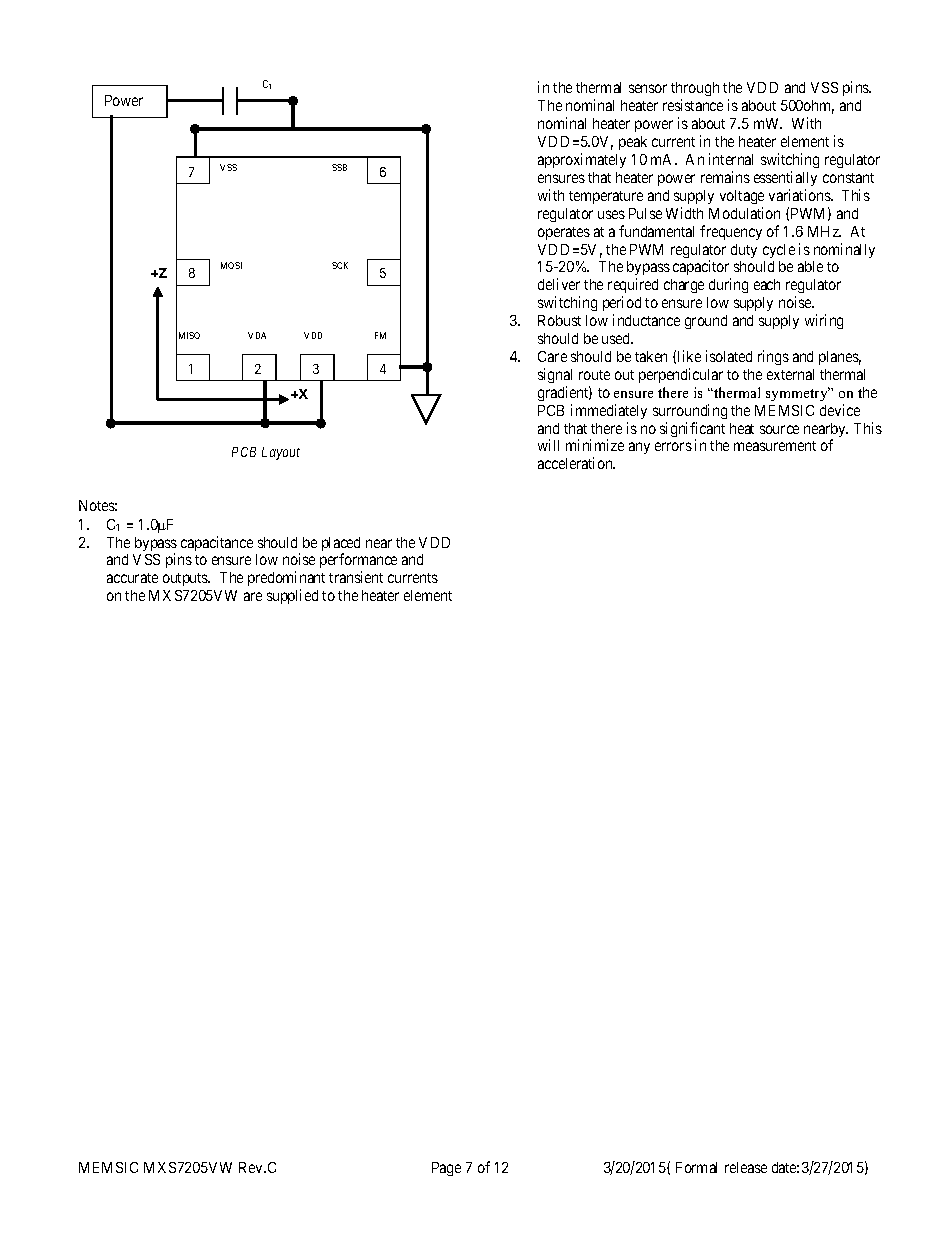  What do you see at coordinates (696, 1167) in the page?
I see `Formal` at bounding box center [696, 1167].
